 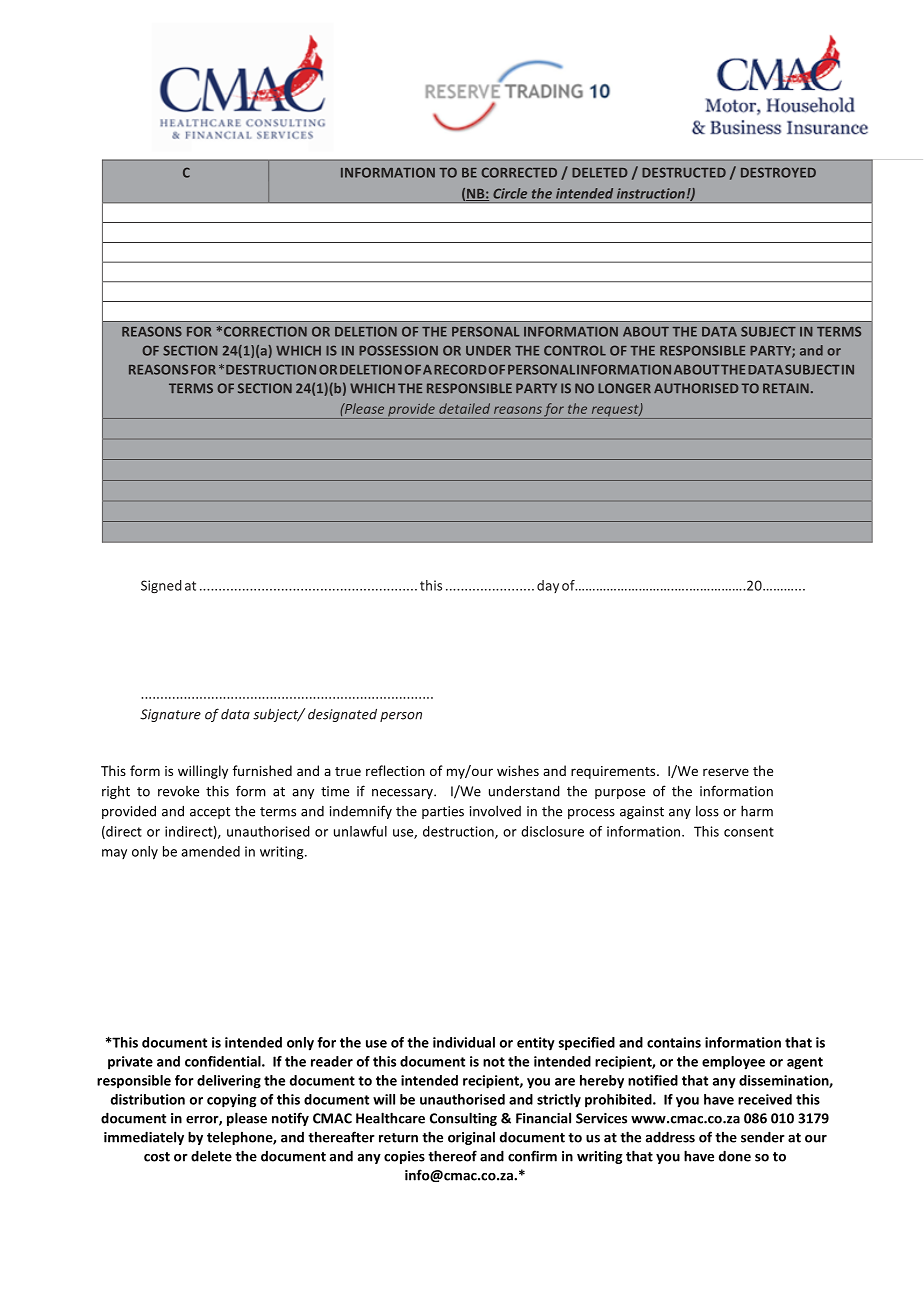 What do you see at coordinates (231, 1101) in the page?
I see `copying` at bounding box center [231, 1101].
